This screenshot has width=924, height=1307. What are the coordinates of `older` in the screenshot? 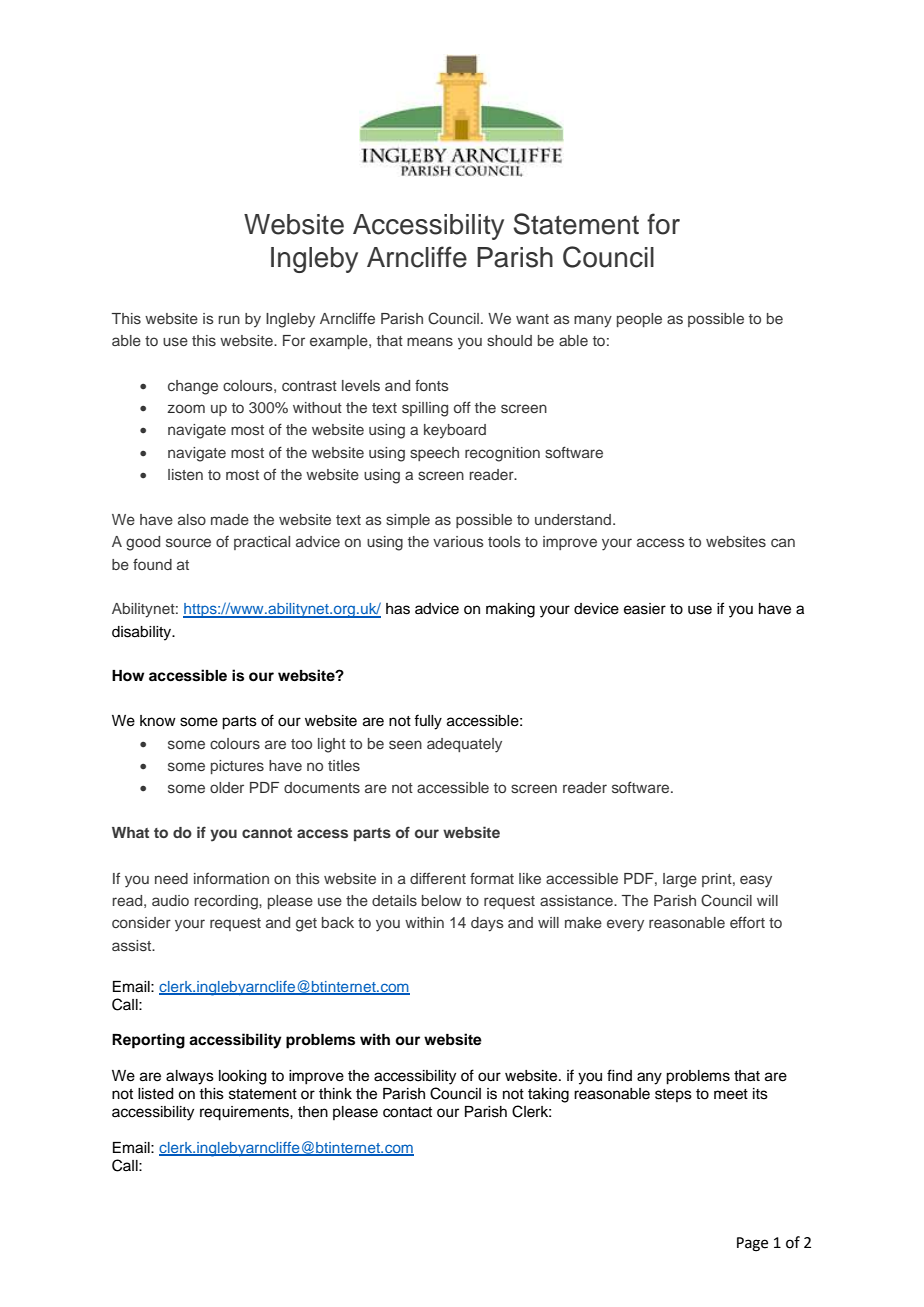 It's located at (227, 787).
